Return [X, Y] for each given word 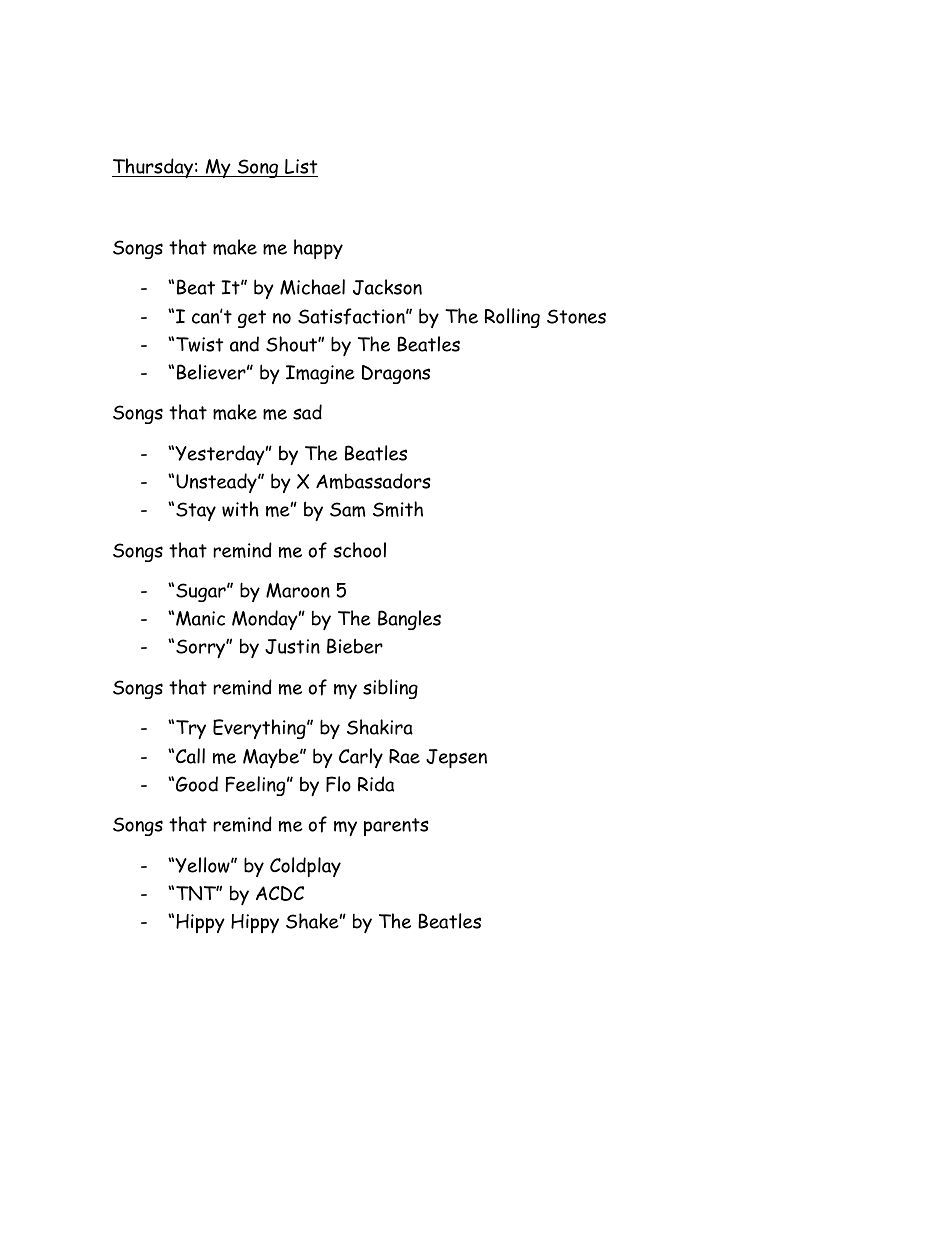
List [300, 168]
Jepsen [456, 759]
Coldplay [305, 867]
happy [318, 249]
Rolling [512, 318]
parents [396, 827]
